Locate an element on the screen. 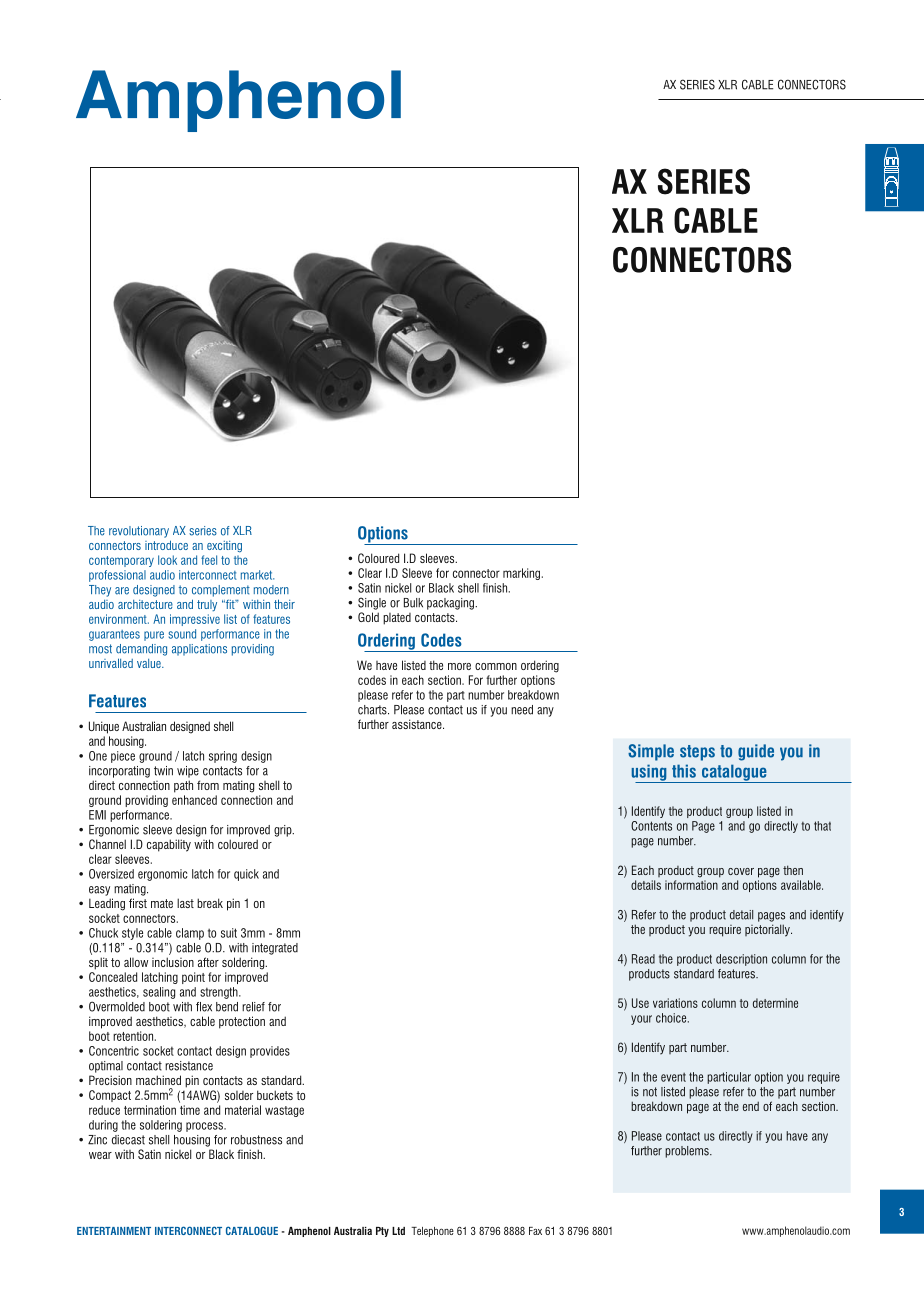  grip is located at coordinates (284, 831).
